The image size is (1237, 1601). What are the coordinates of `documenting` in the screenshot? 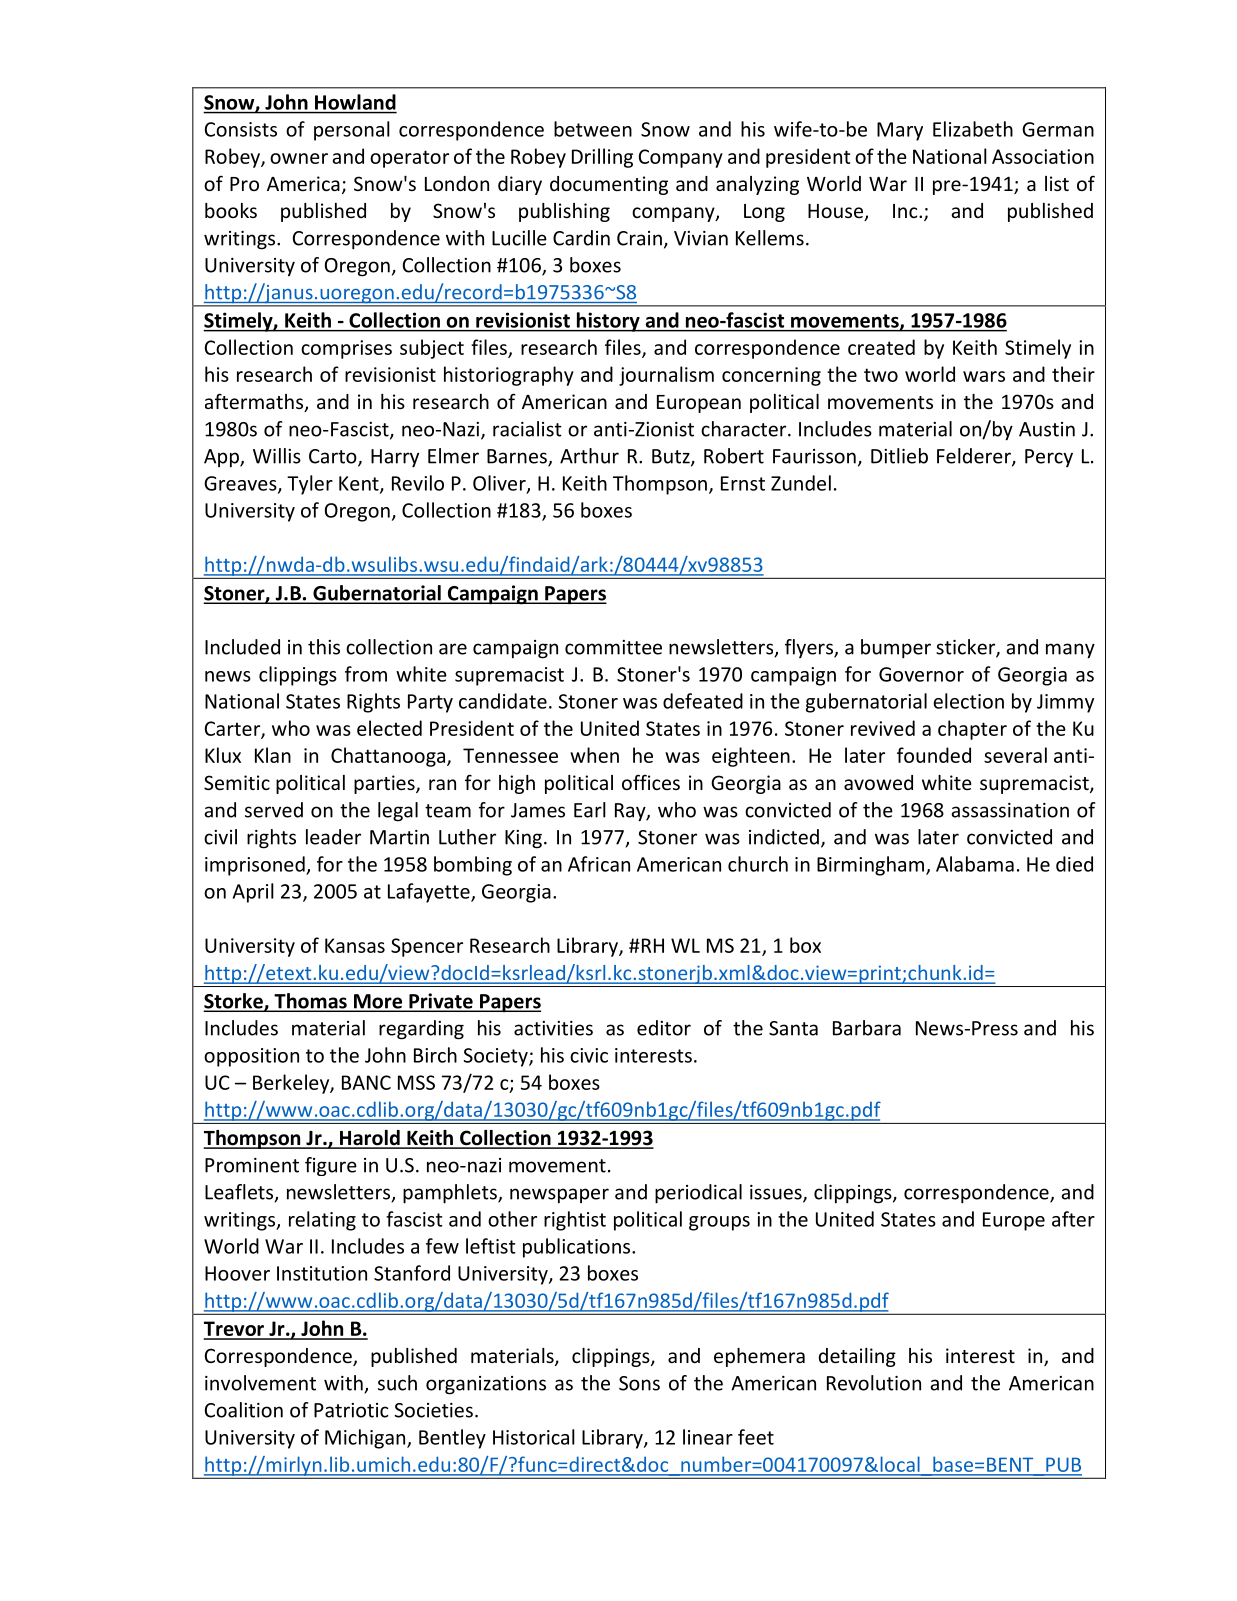 It's located at (609, 185).
